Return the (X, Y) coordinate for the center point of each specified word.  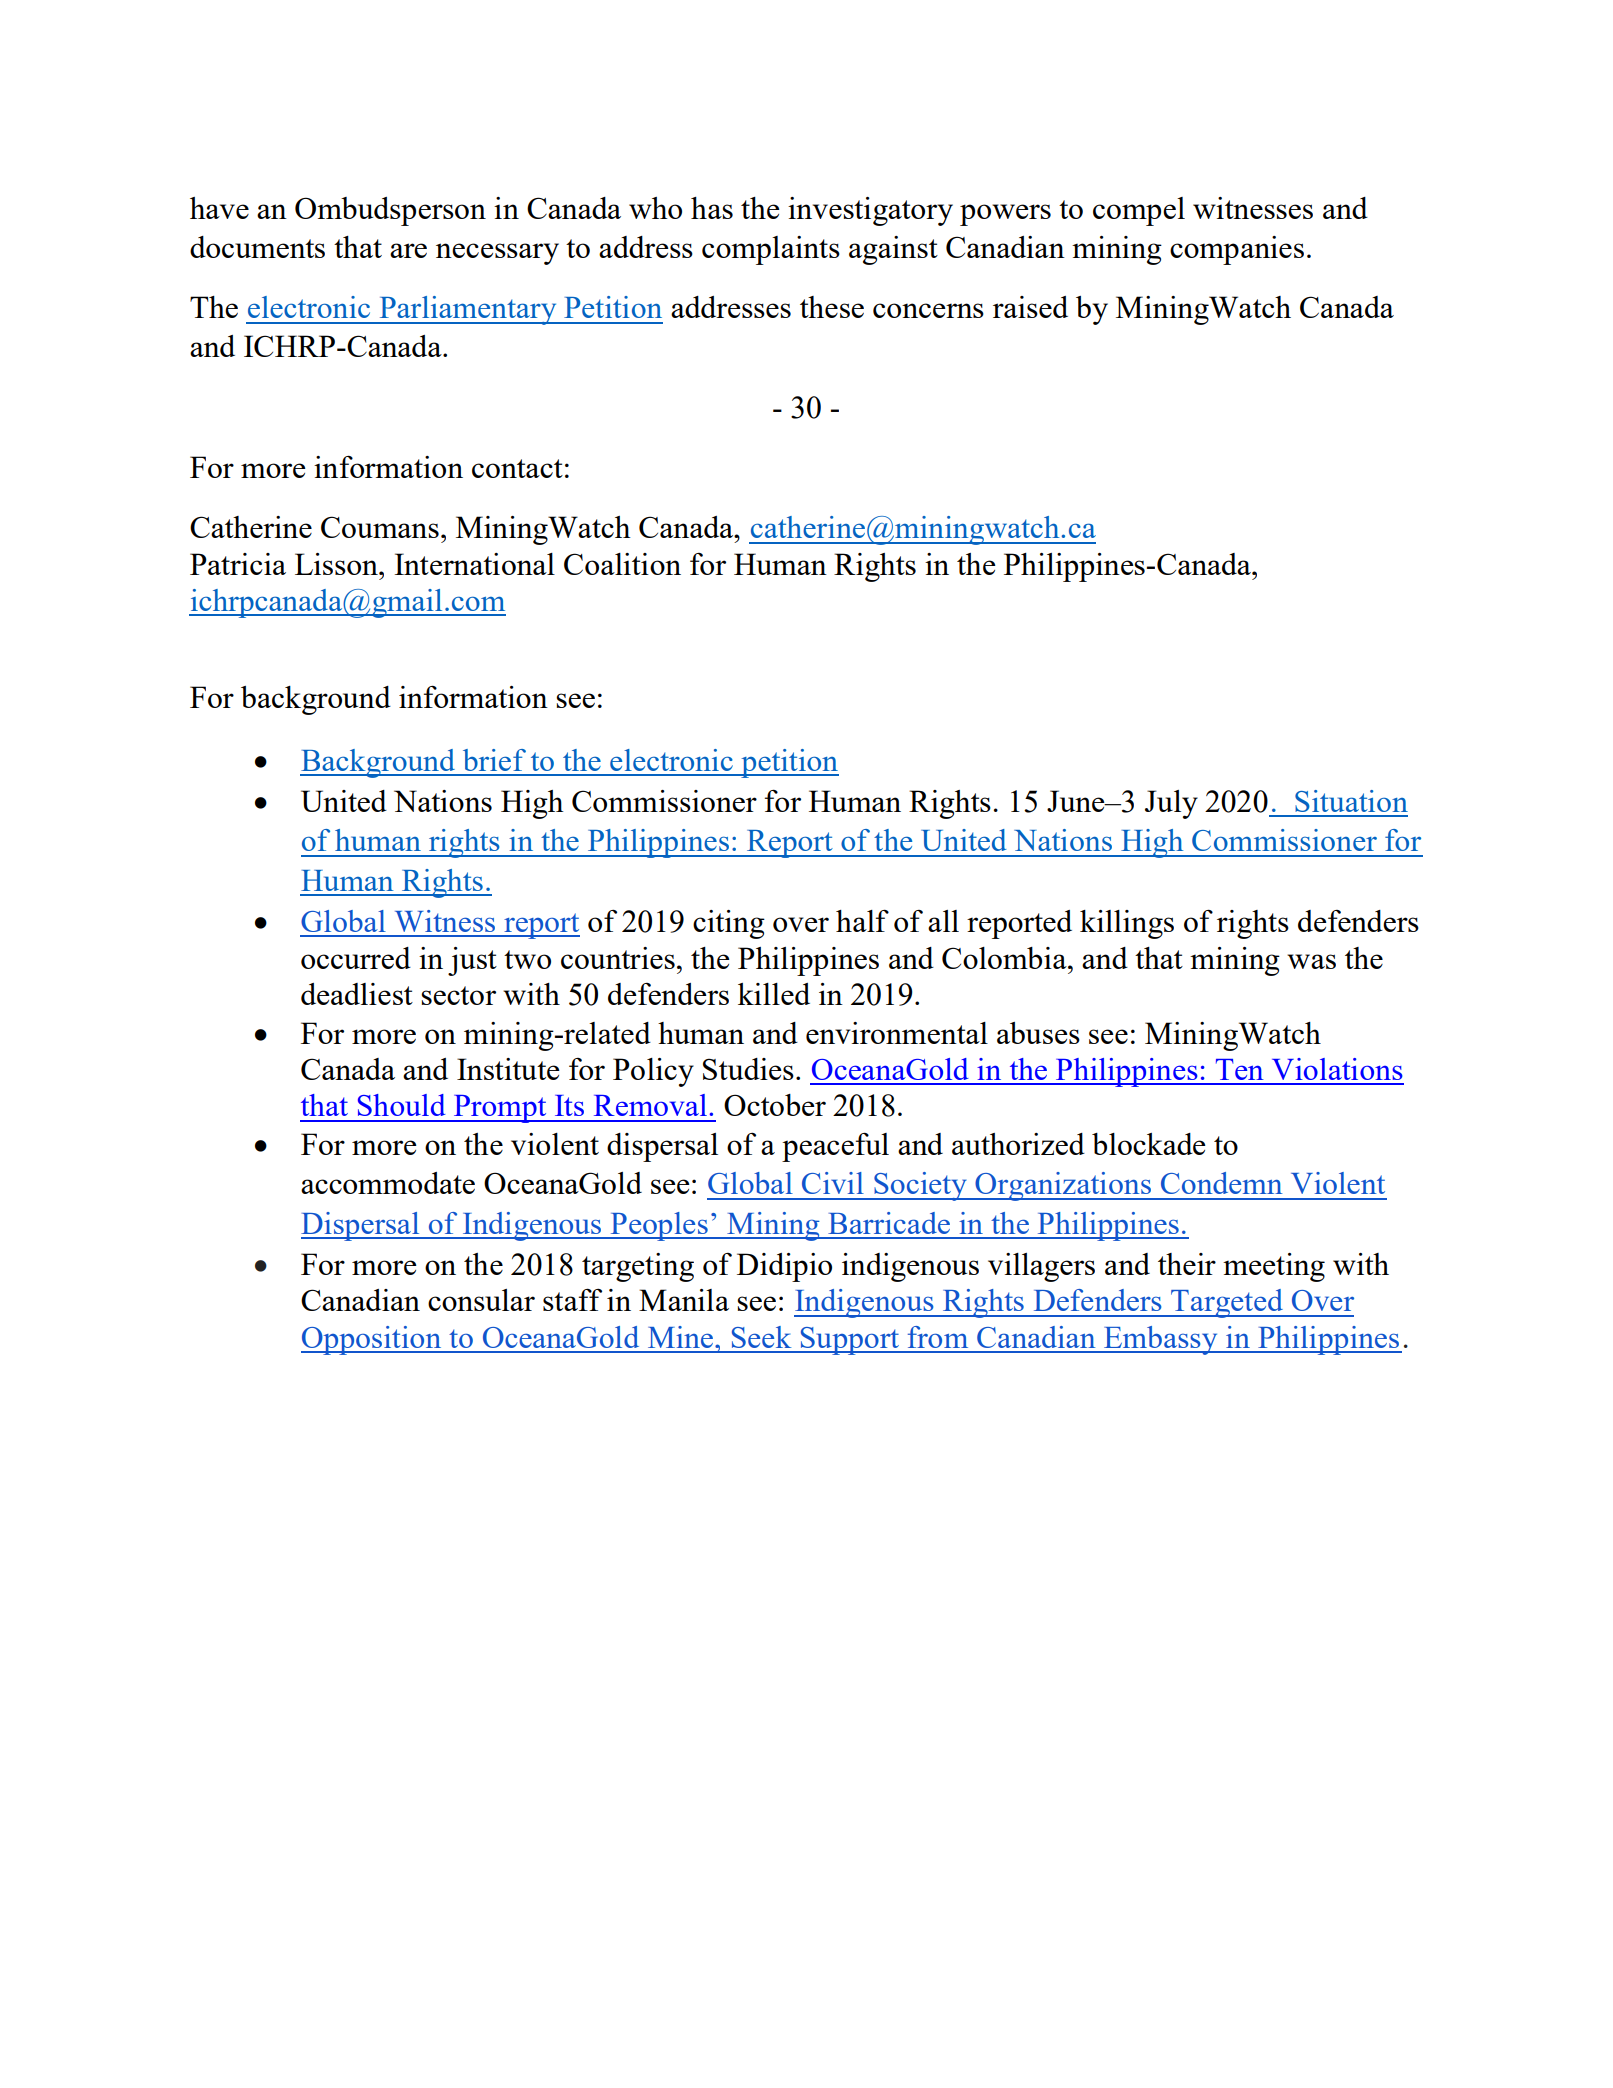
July (1171, 804)
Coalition (622, 564)
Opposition (372, 1340)
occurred (356, 958)
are (408, 250)
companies (1237, 250)
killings (1127, 924)
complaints (771, 250)
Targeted (1227, 1303)
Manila (684, 1300)
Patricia (238, 564)
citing (729, 924)
